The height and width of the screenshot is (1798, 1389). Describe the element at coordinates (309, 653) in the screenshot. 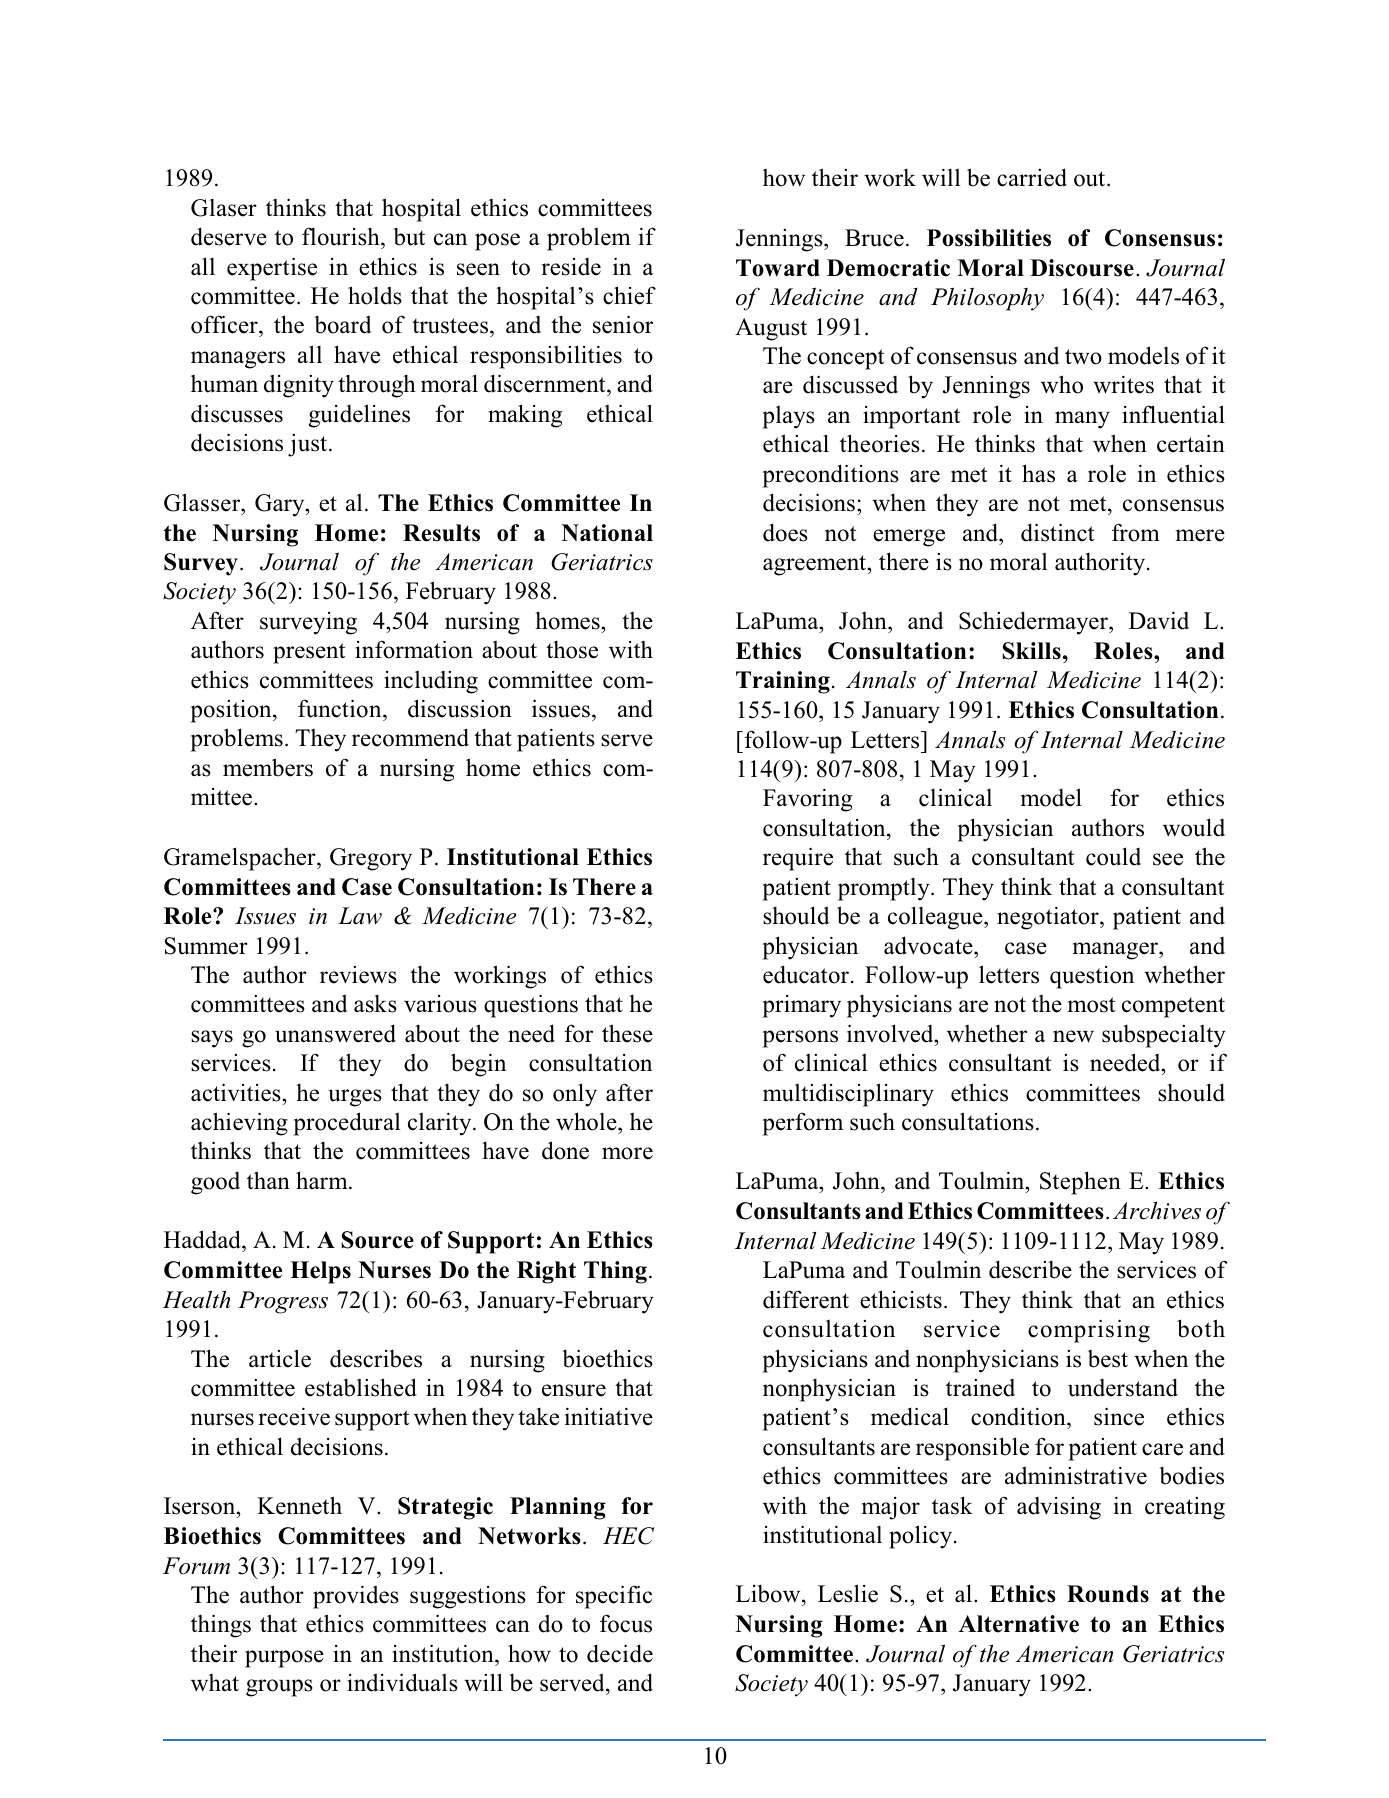

I see `present` at that location.
